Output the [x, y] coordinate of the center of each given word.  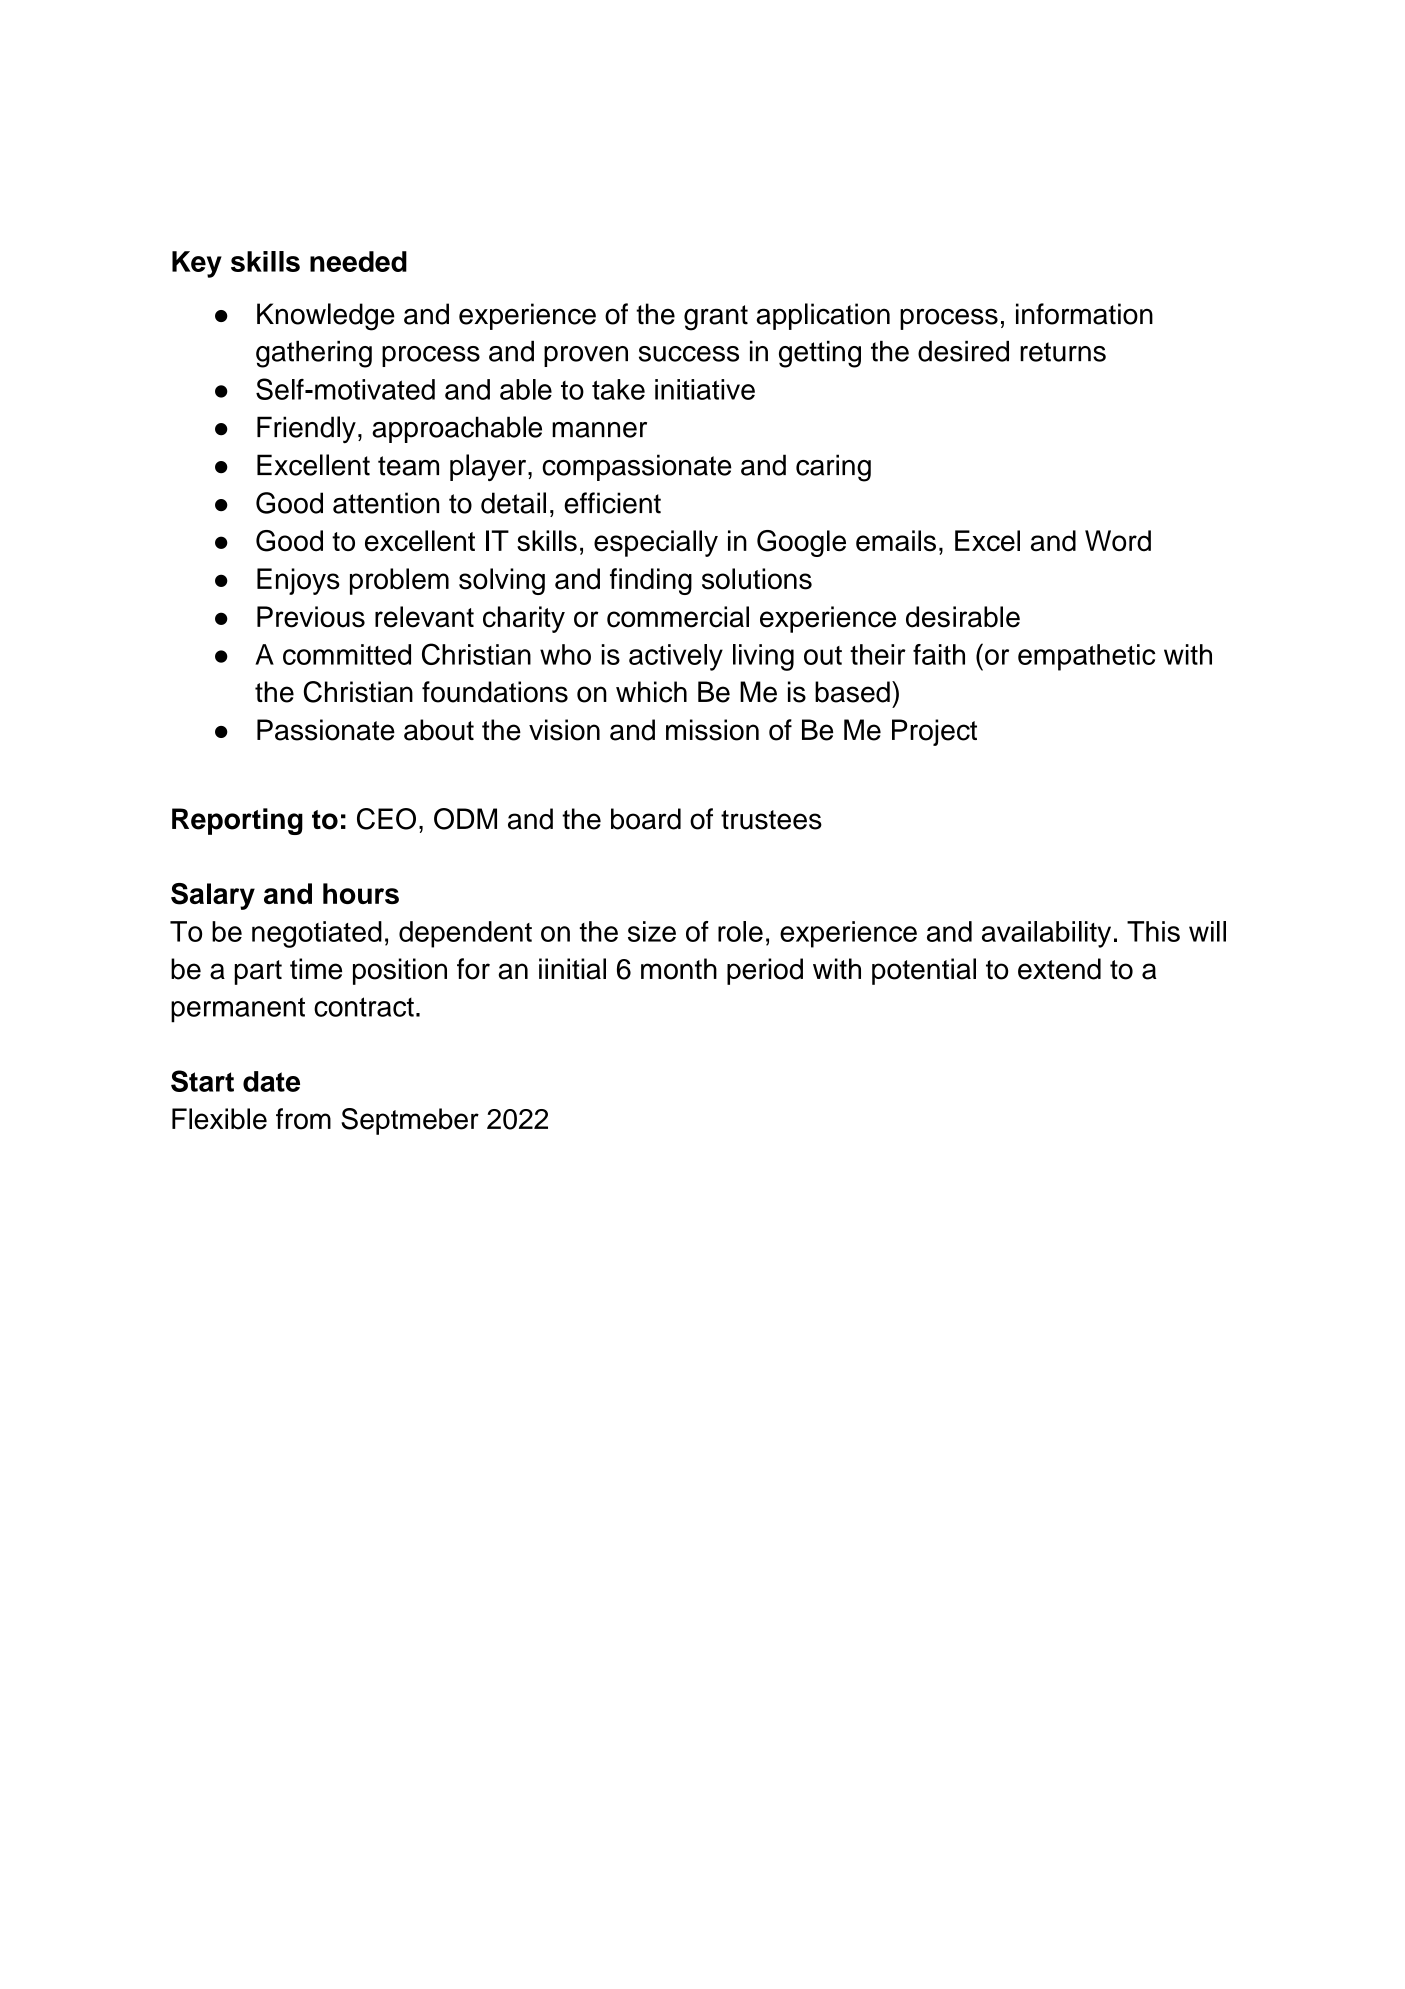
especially [656, 543]
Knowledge [326, 317]
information [1084, 314]
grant [716, 318]
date [271, 1081]
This [1153, 931]
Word [1118, 541]
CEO [386, 819]
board [646, 819]
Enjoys [298, 581]
